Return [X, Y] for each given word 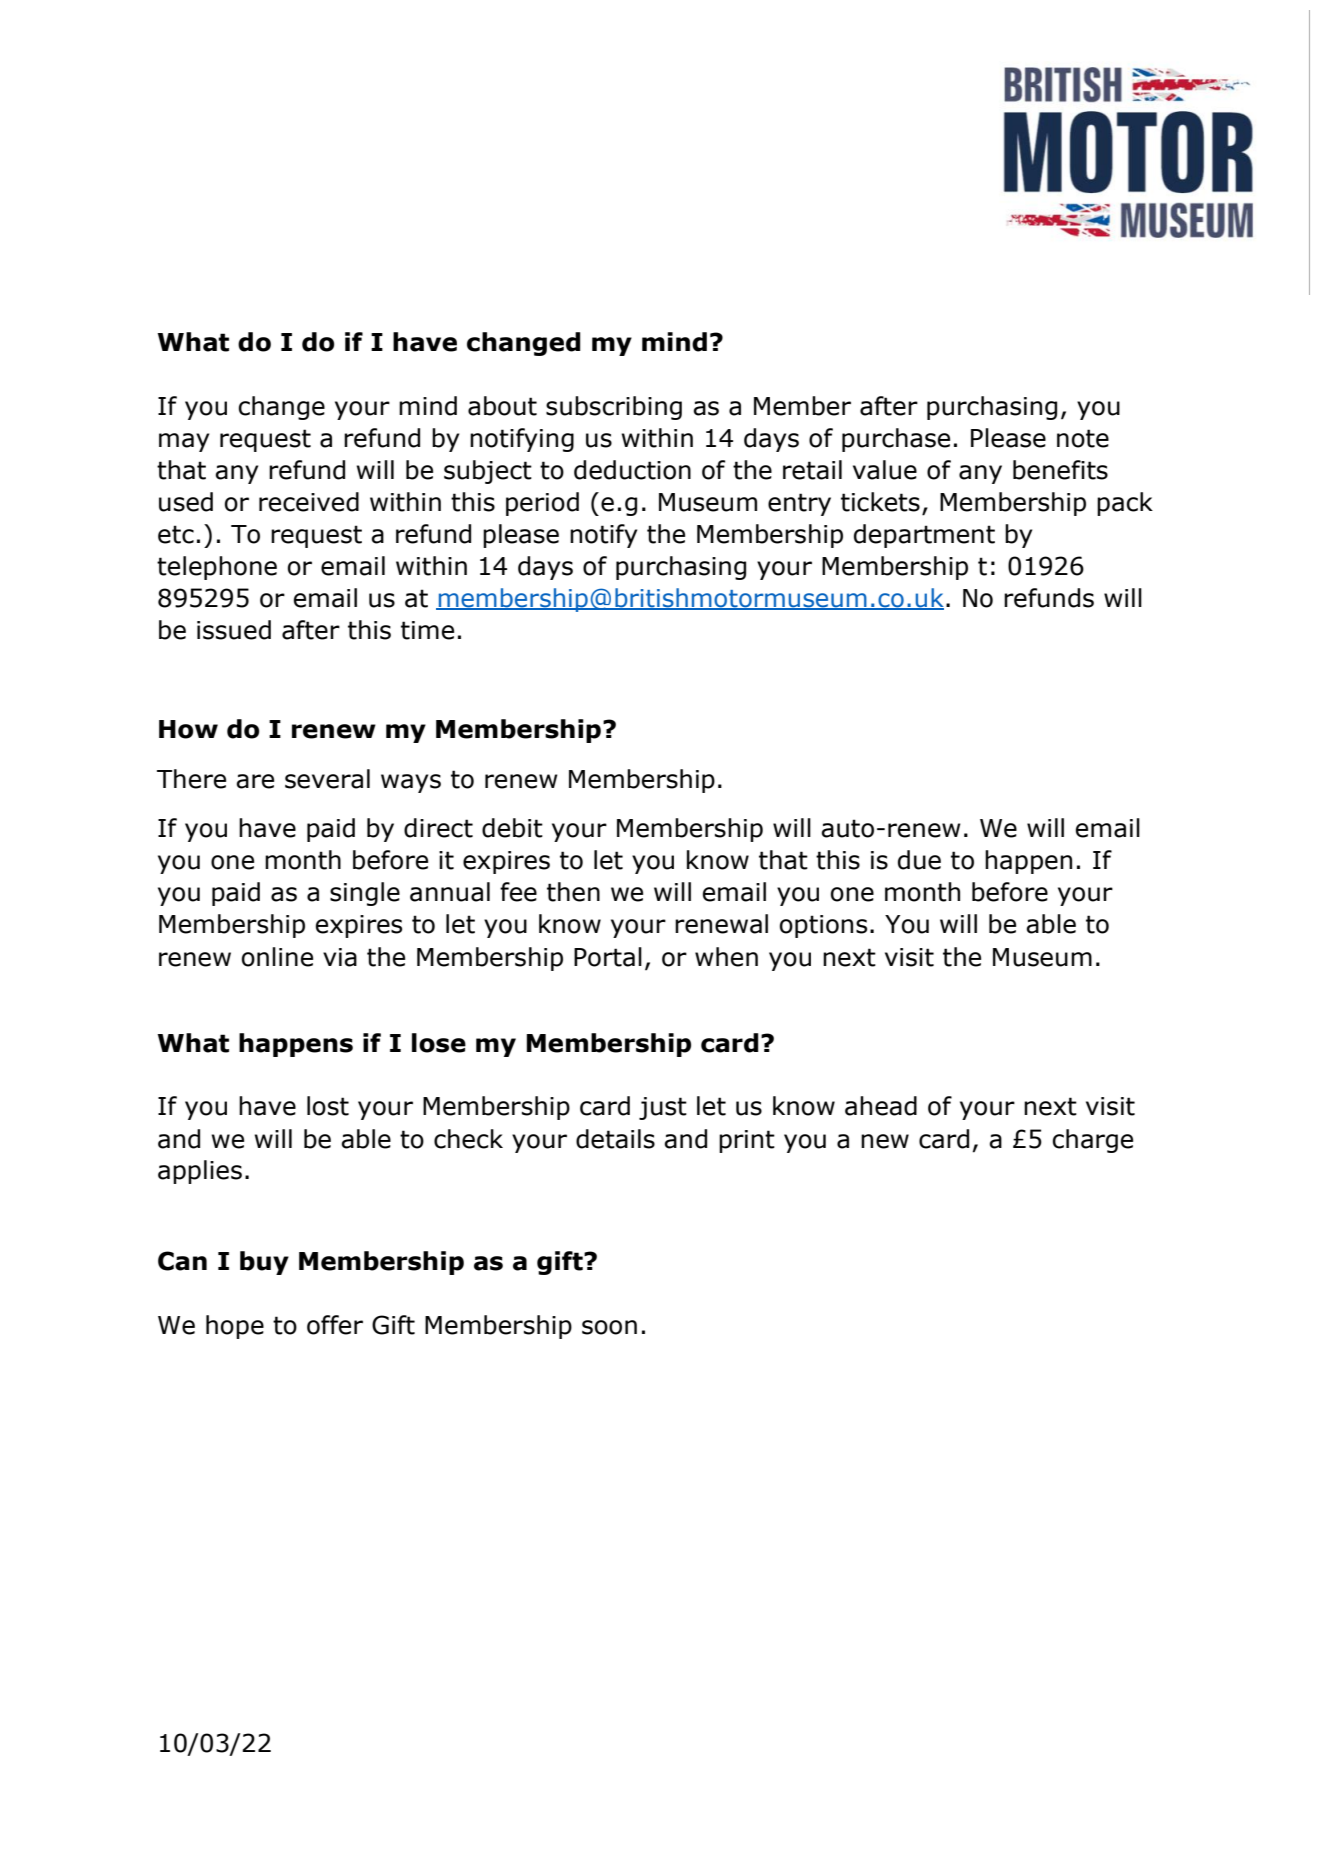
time [427, 630]
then [573, 892]
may [184, 442]
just [663, 1108]
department [924, 536]
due [919, 860]
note [1083, 438]
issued [234, 630]
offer [335, 1325]
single [365, 894]
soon [609, 1327]
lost [328, 1106]
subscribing [614, 408]
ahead [881, 1106]
